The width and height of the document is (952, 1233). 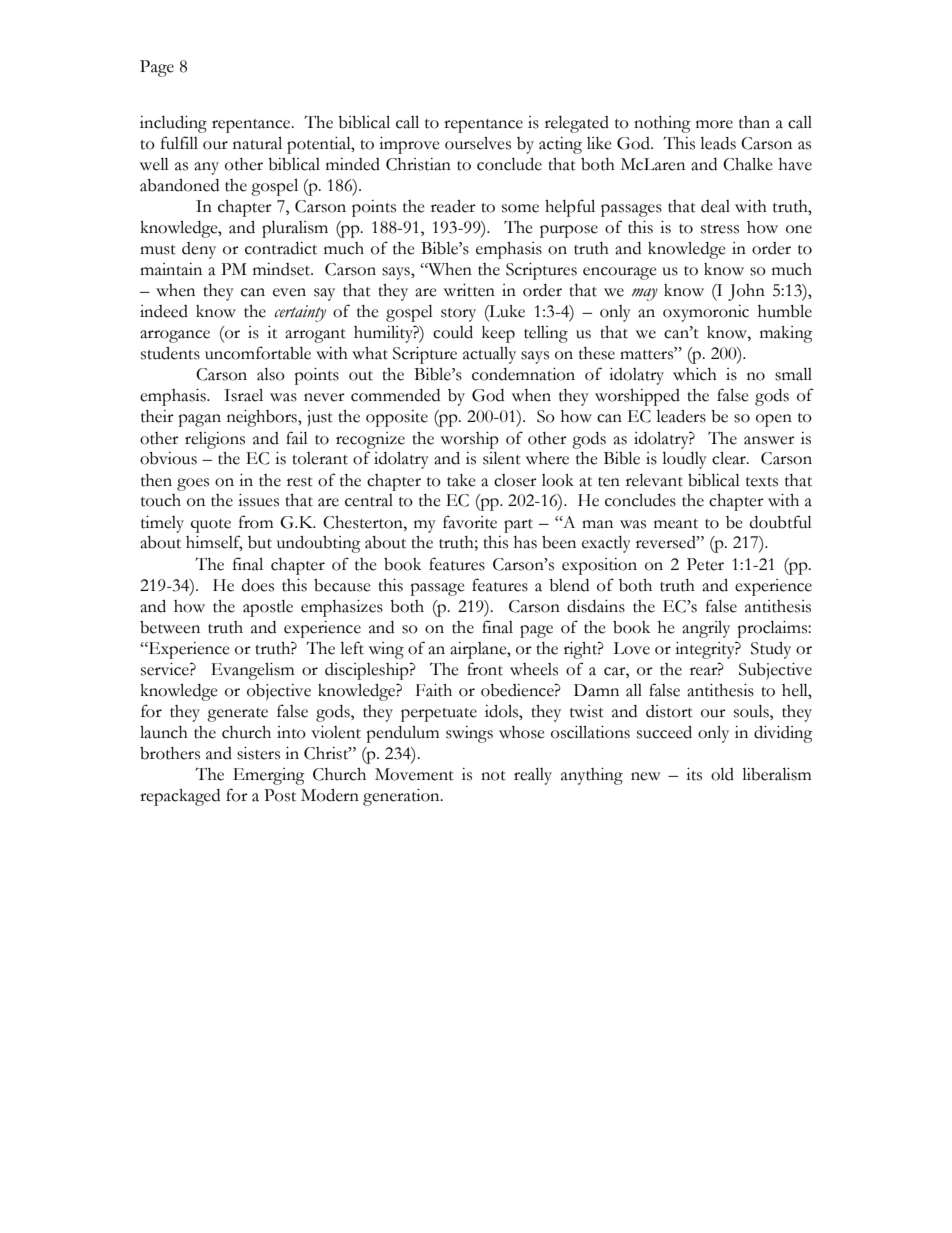 What do you see at coordinates (533, 776) in the document?
I see `really` at bounding box center [533, 776].
